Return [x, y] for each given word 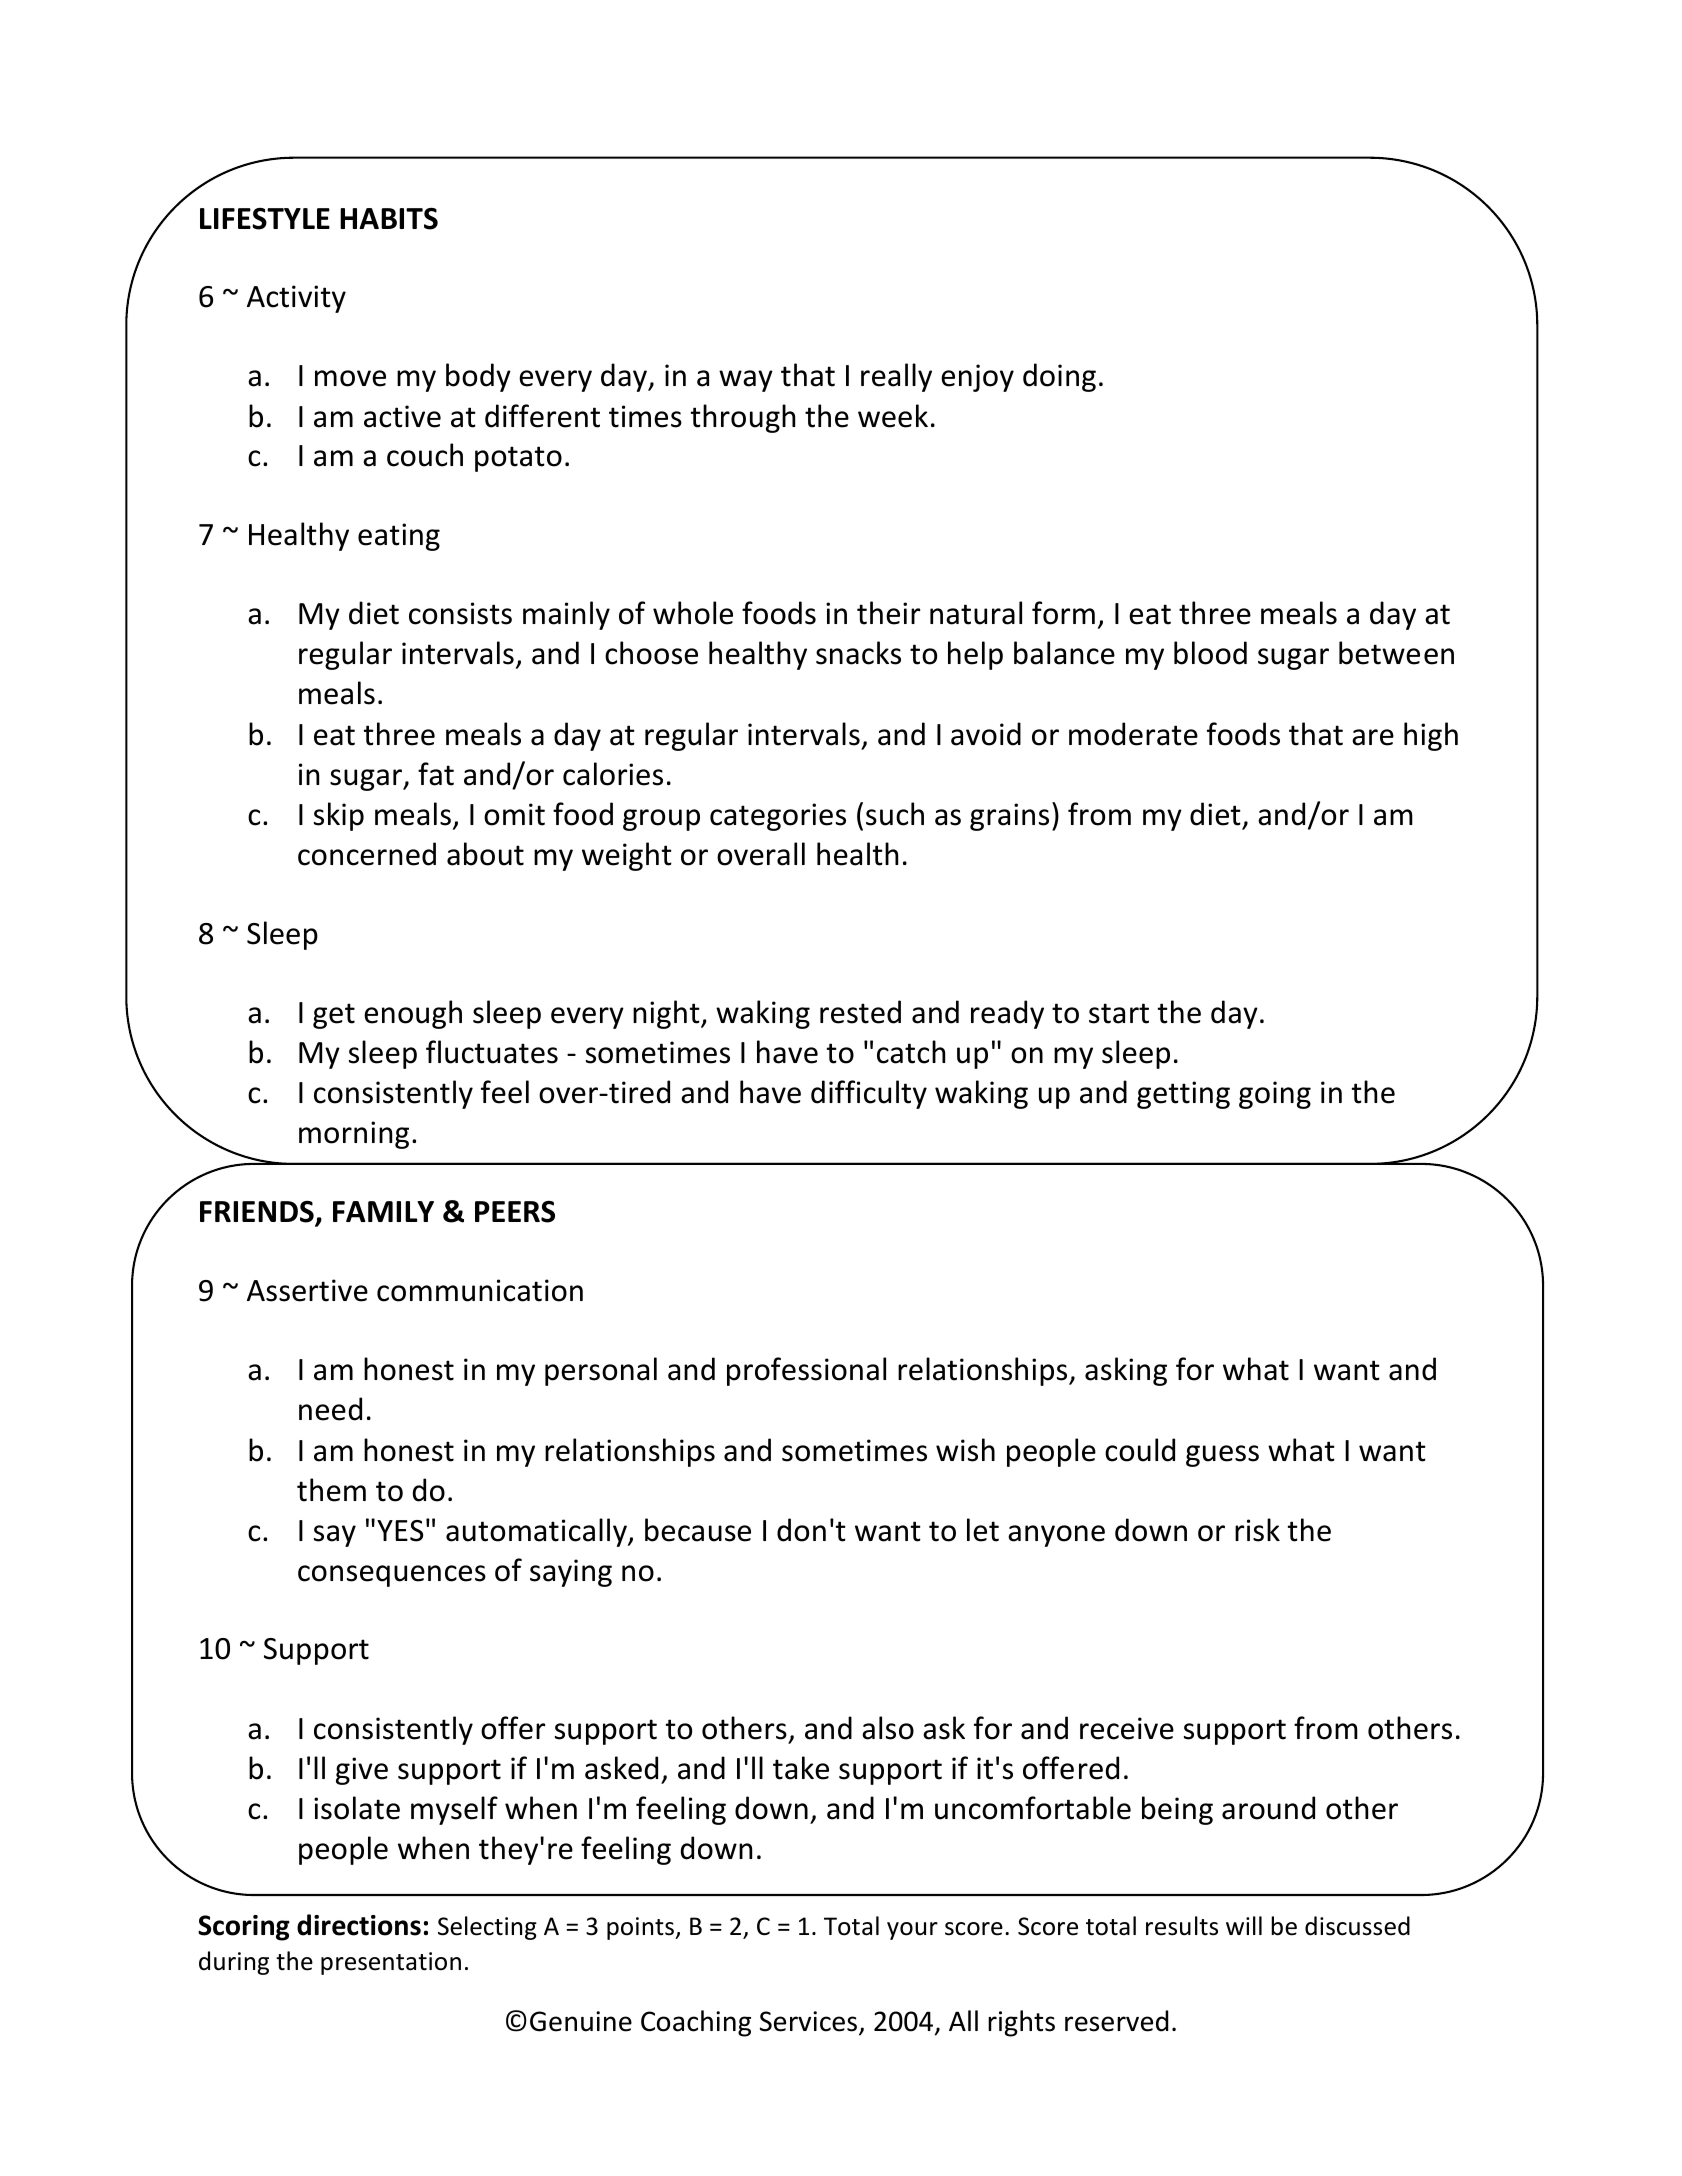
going [1275, 1095]
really [896, 377]
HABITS [389, 219]
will [1244, 1925]
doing [1059, 377]
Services [810, 2023]
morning [354, 1135]
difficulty [869, 1094]
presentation [391, 1963]
